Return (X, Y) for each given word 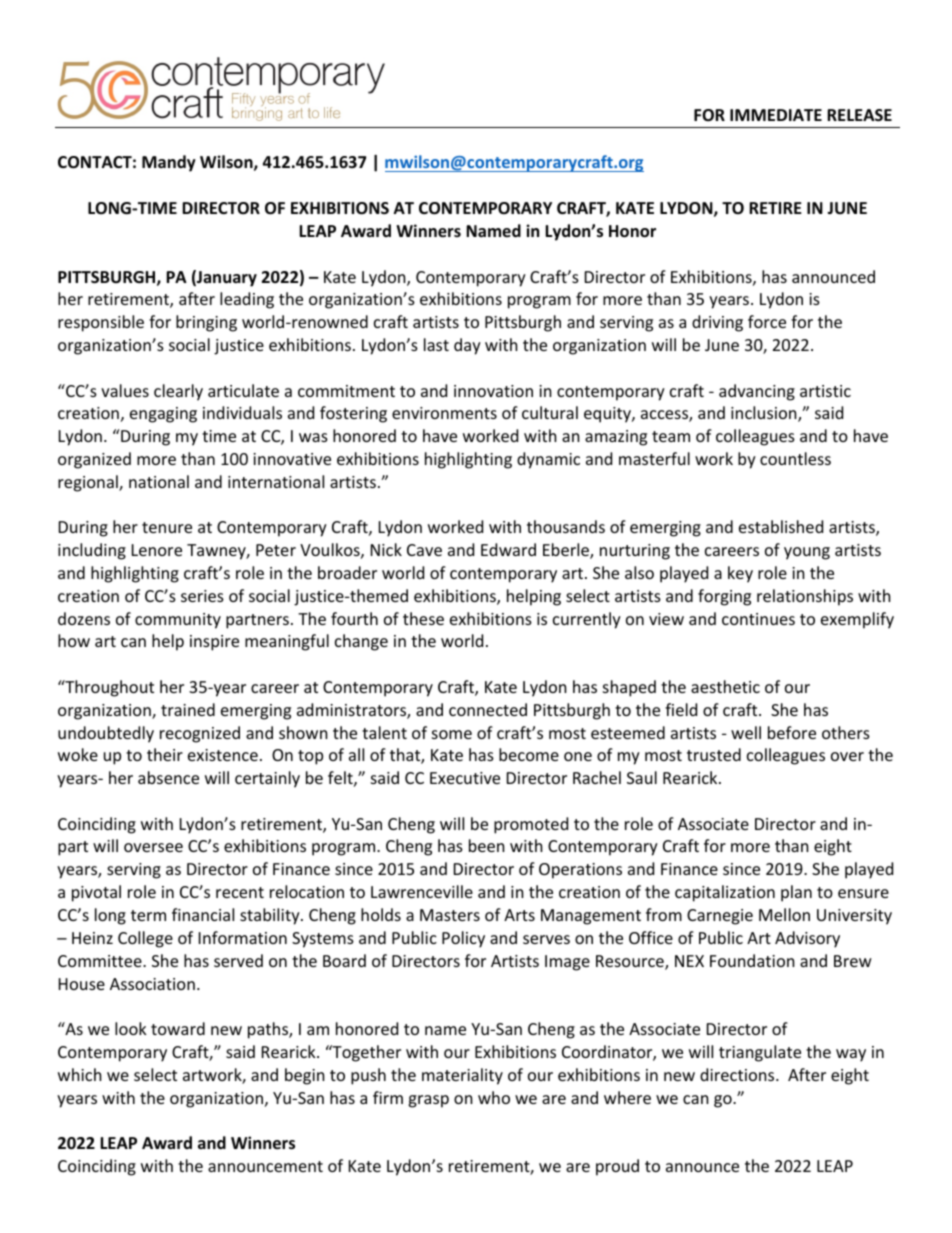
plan (796, 893)
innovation (493, 391)
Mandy (169, 163)
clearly (178, 392)
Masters (450, 915)
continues (758, 619)
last (436, 344)
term (148, 915)
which (80, 1074)
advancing (757, 392)
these (423, 618)
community (178, 621)
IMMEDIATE (776, 115)
